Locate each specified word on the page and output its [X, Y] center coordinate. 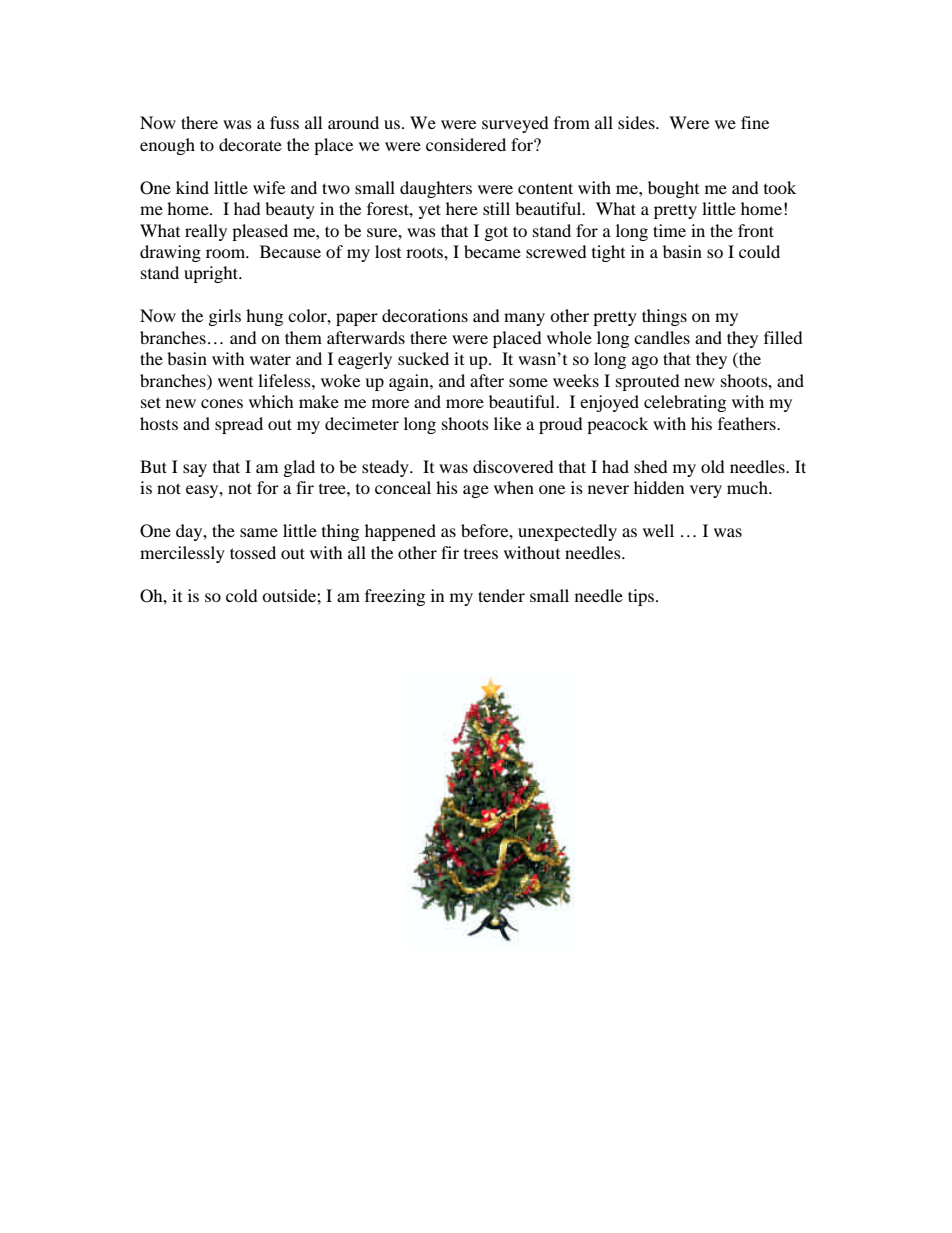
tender [501, 595]
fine [755, 122]
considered [466, 144]
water [270, 359]
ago [645, 362]
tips [642, 597]
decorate [250, 144]
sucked [423, 358]
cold [242, 595]
